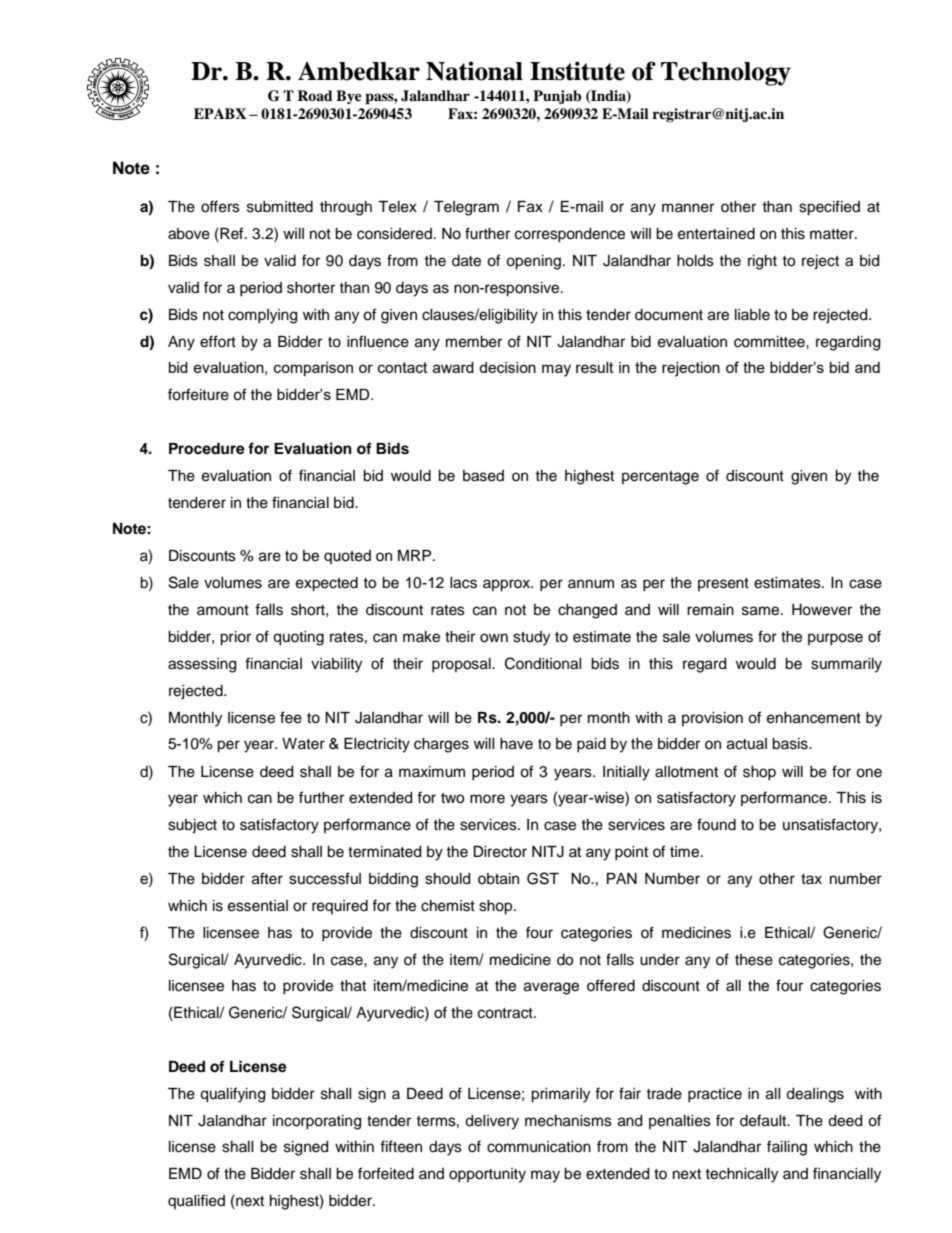 The width and height of the screenshot is (952, 1233). What do you see at coordinates (315, 95) in the screenshot?
I see `Road` at bounding box center [315, 95].
